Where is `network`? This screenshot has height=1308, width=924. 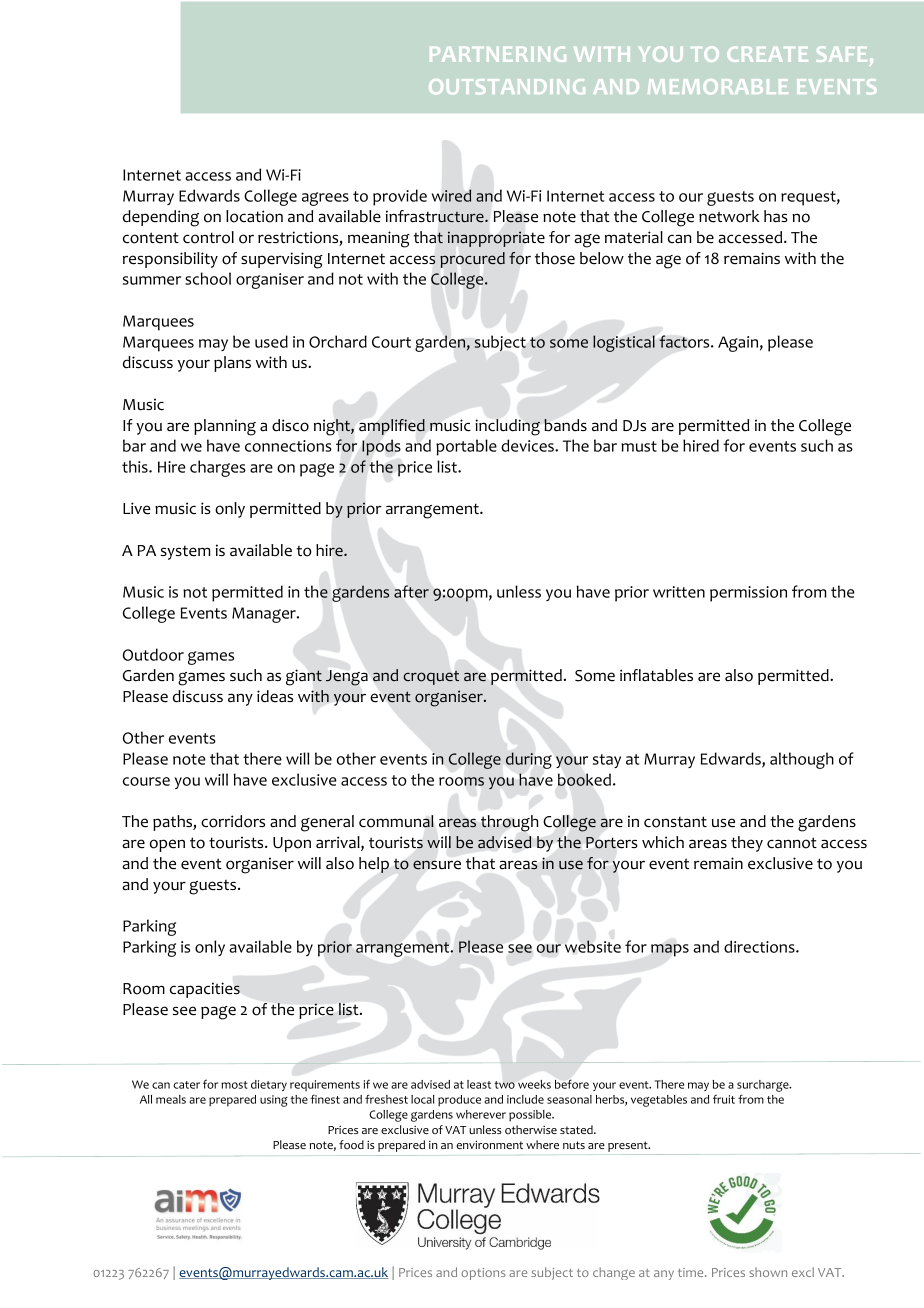
network is located at coordinates (729, 216).
